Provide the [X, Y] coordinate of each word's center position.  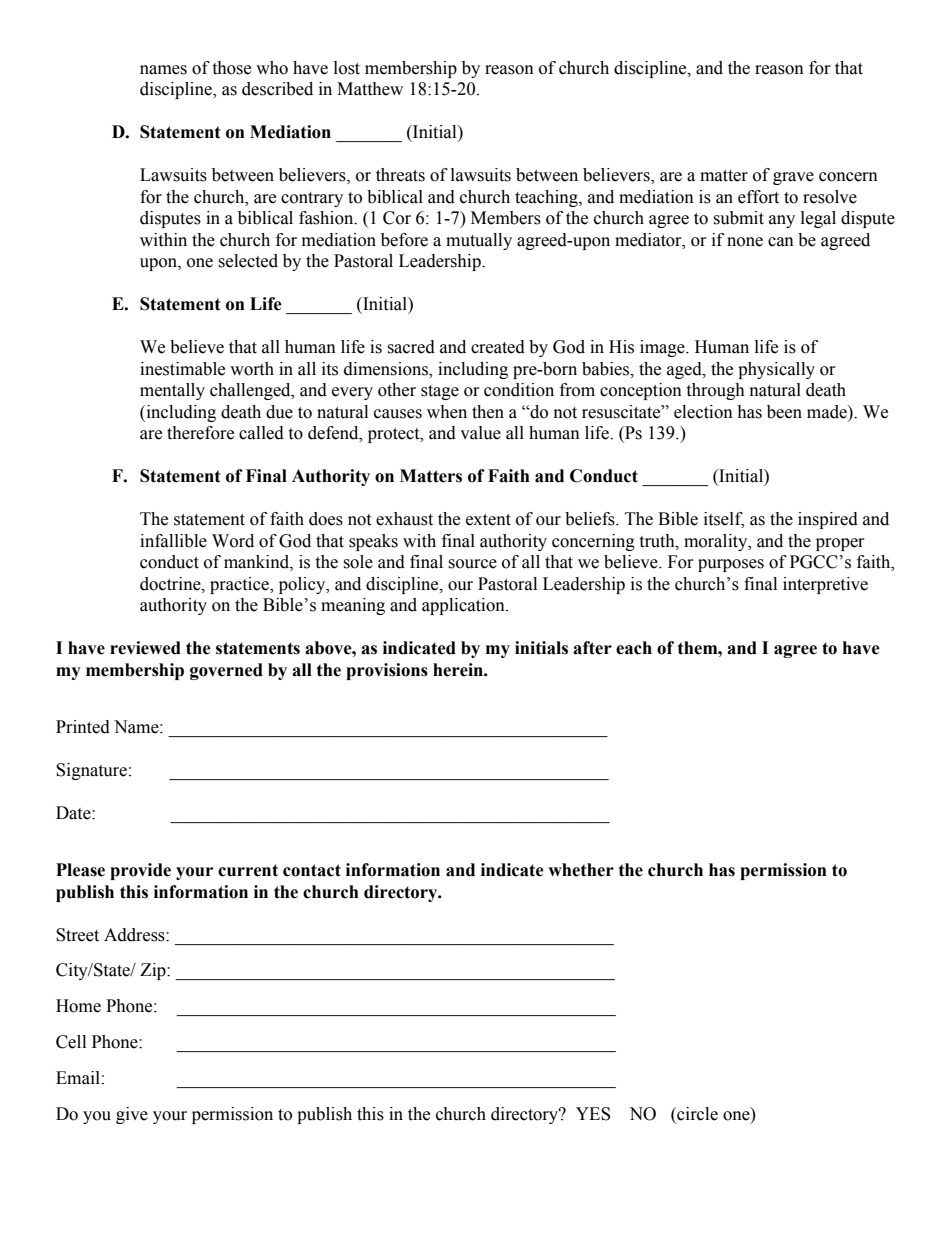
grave [793, 178]
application [464, 606]
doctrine [171, 584]
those [231, 68]
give [132, 1115]
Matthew [370, 89]
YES [593, 1114]
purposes [731, 565]
